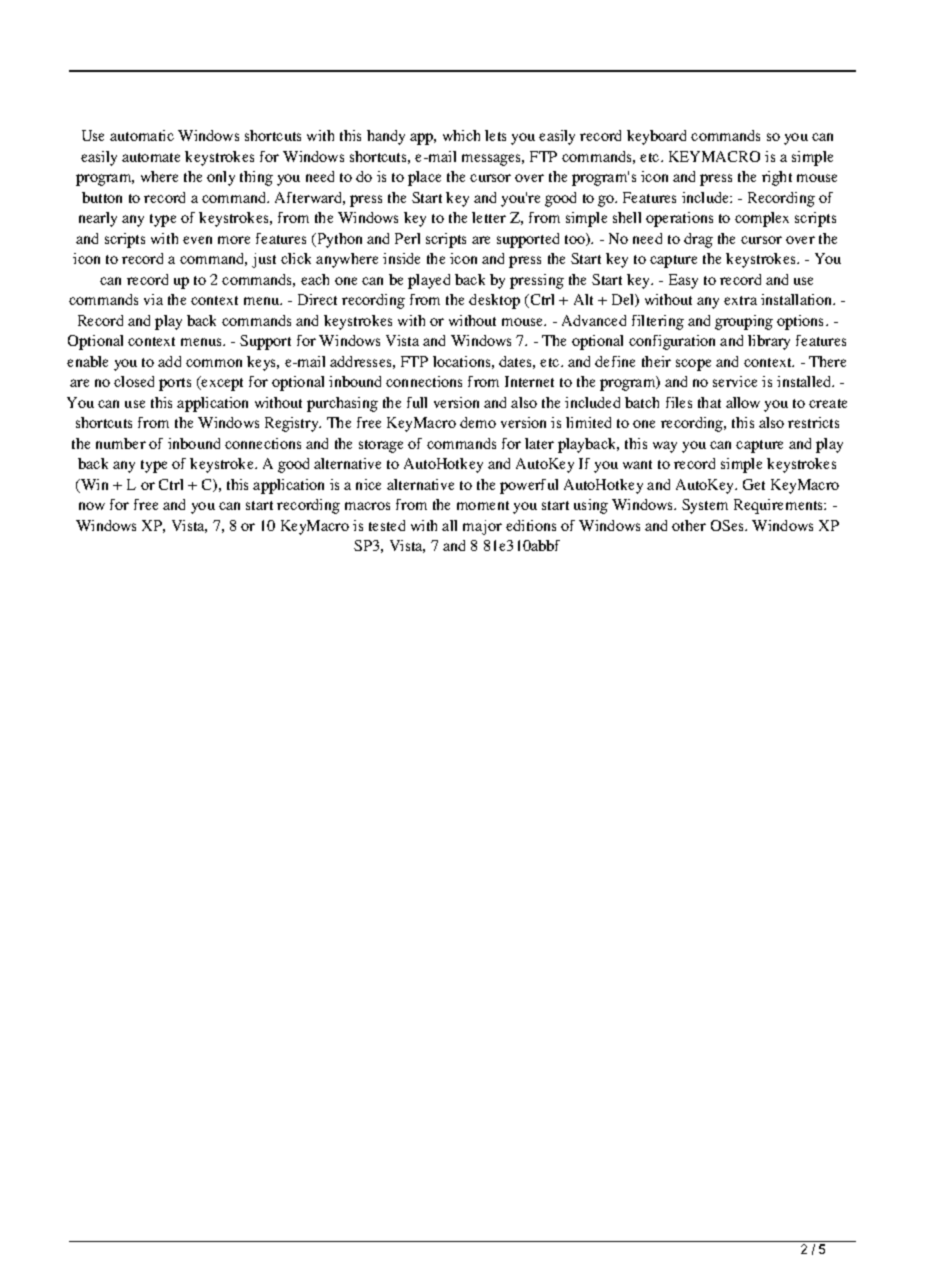 The image size is (925, 1288). Describe the element at coordinates (151, 157) in the screenshot. I see `automate` at that location.
